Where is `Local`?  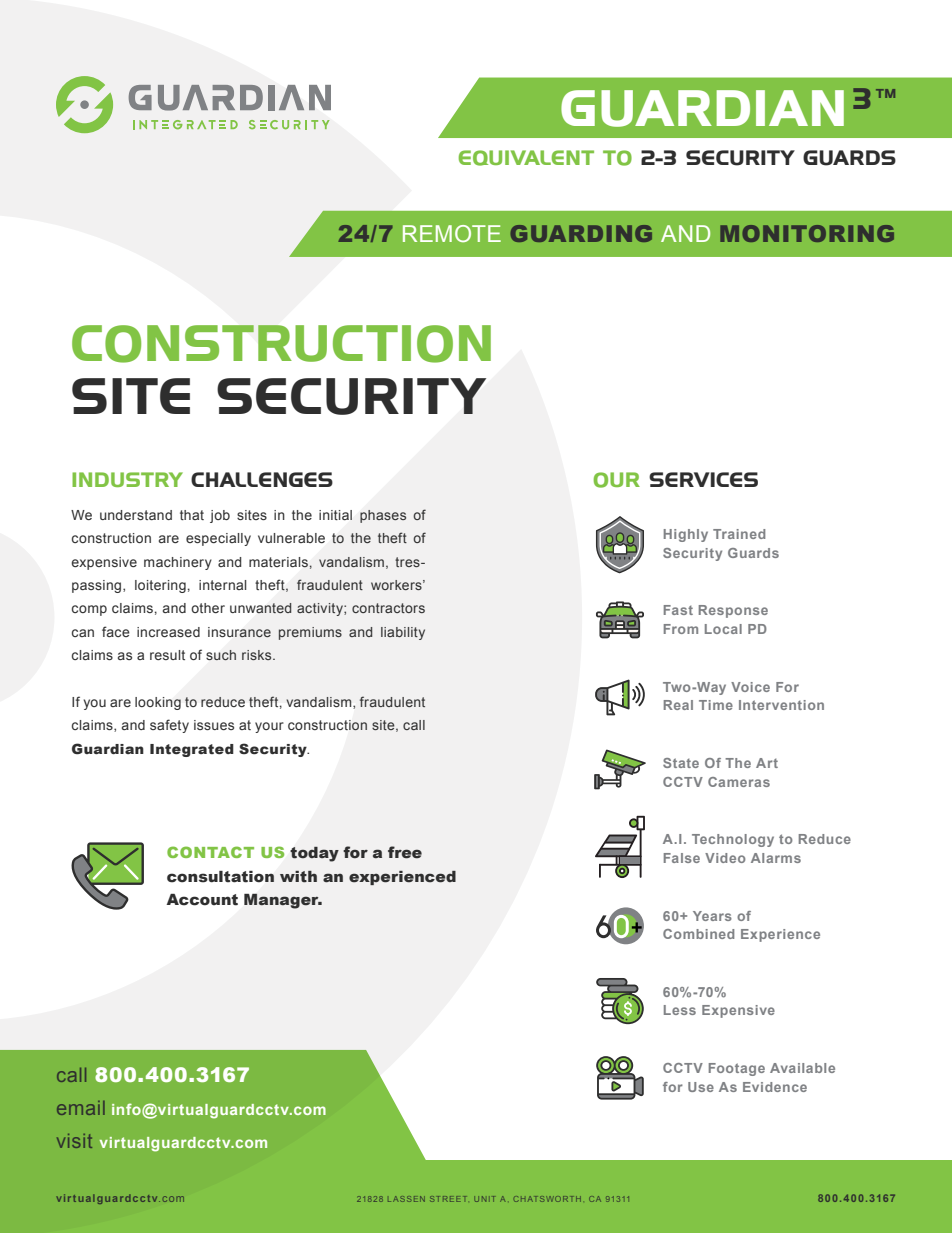 Local is located at coordinates (723, 629).
